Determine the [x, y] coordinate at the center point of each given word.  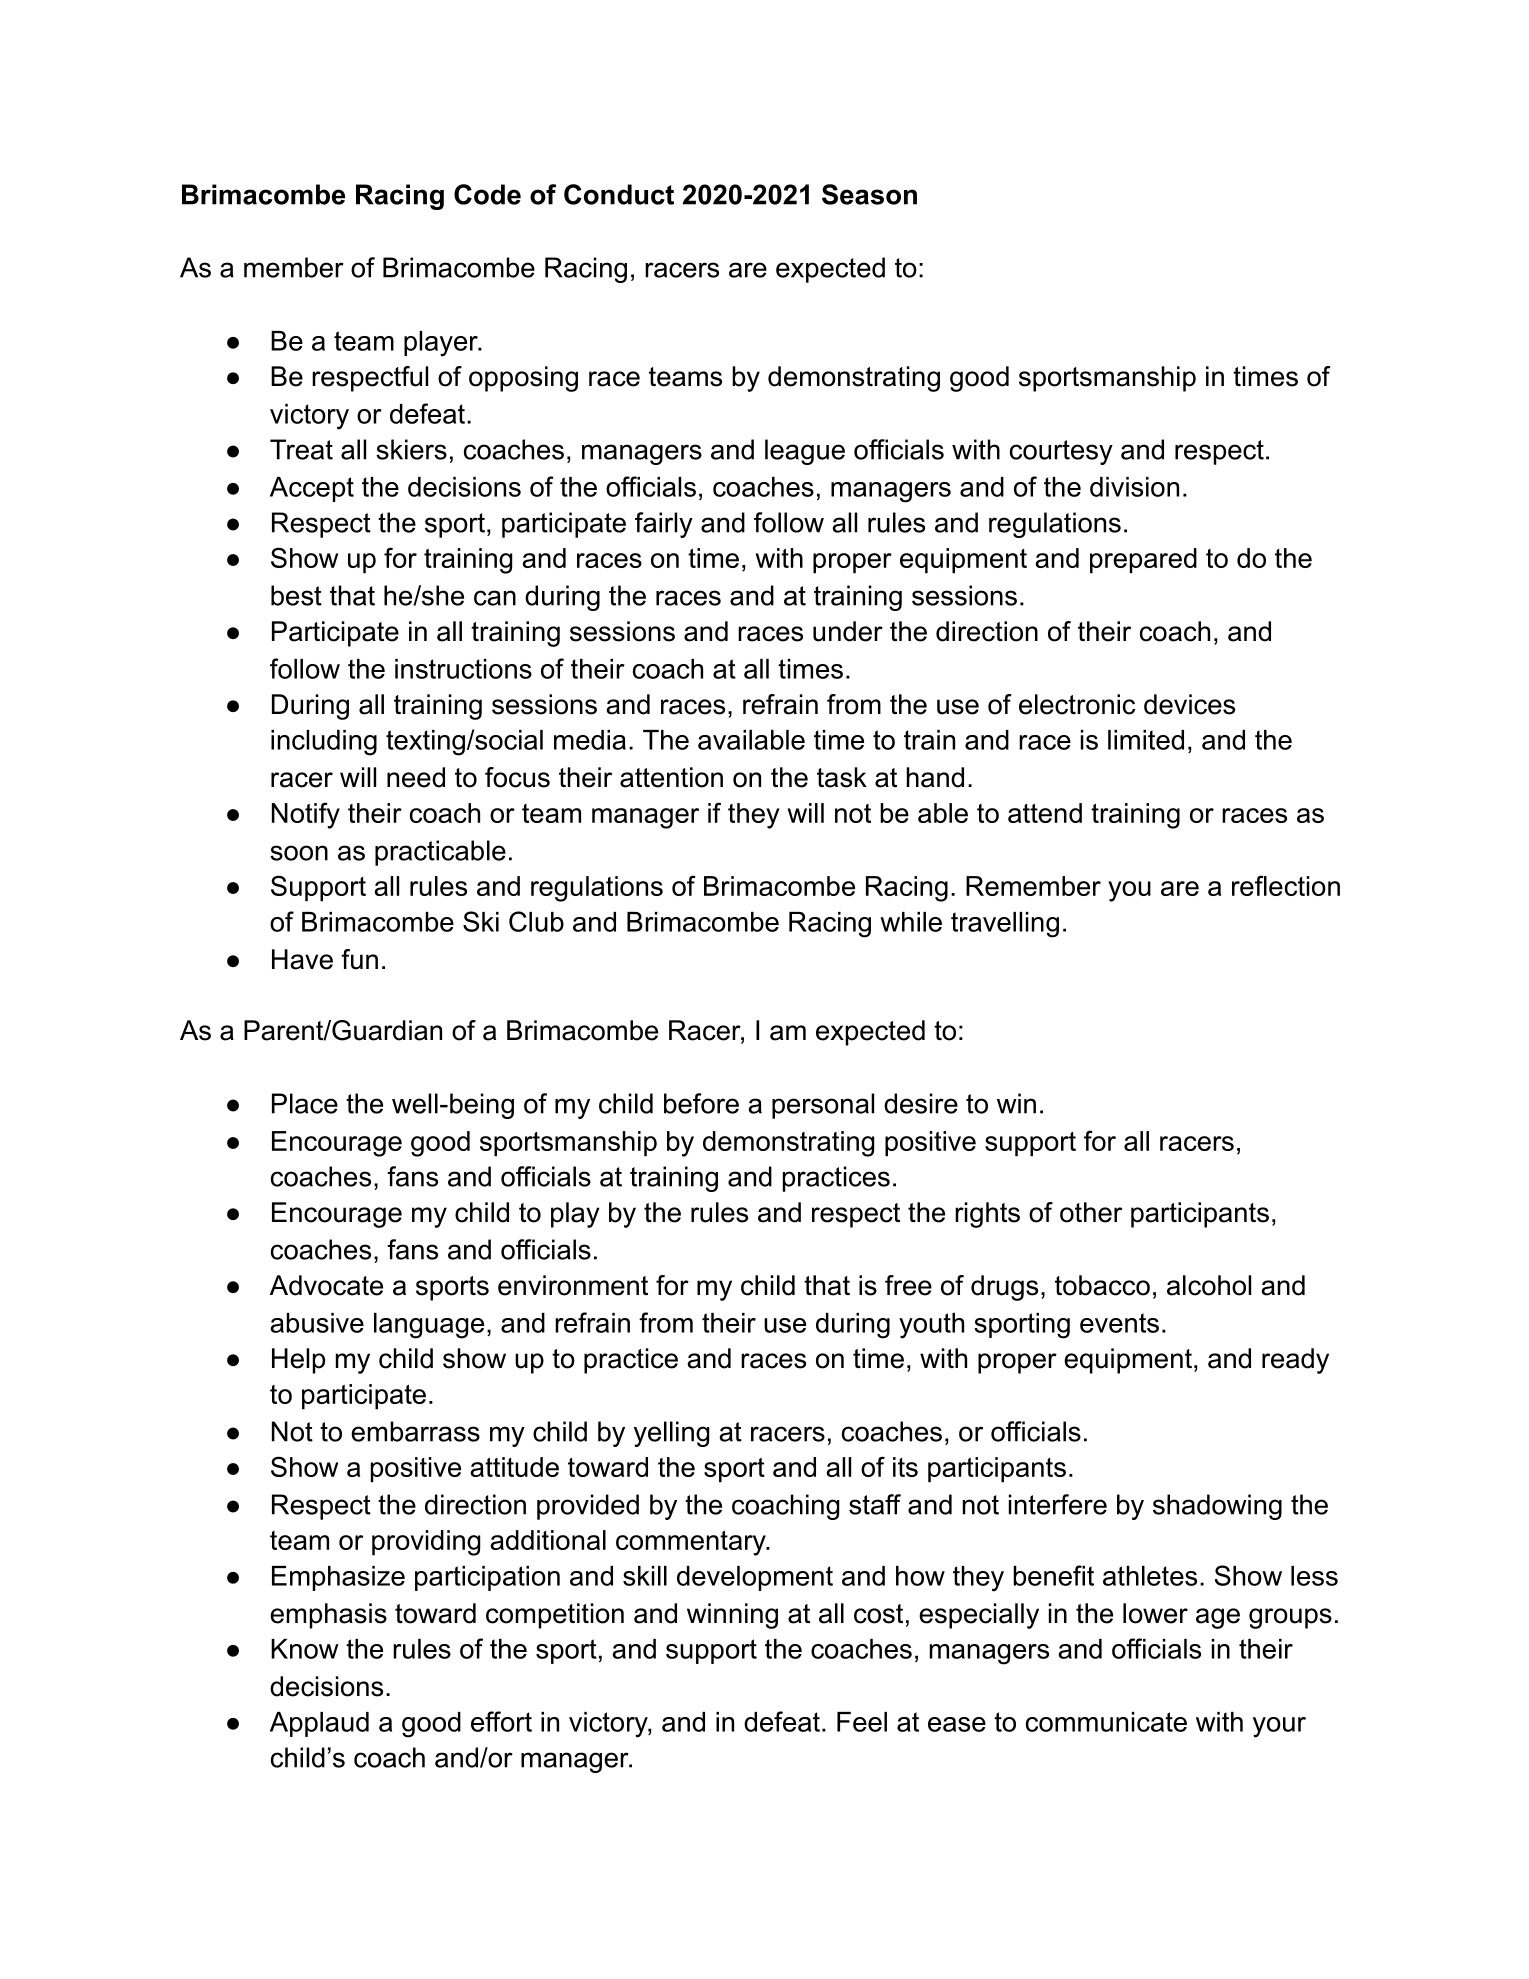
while [911, 922]
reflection [1286, 885]
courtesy [1061, 452]
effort [501, 1721]
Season [869, 194]
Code [487, 194]
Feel [862, 1722]
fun [359, 959]
